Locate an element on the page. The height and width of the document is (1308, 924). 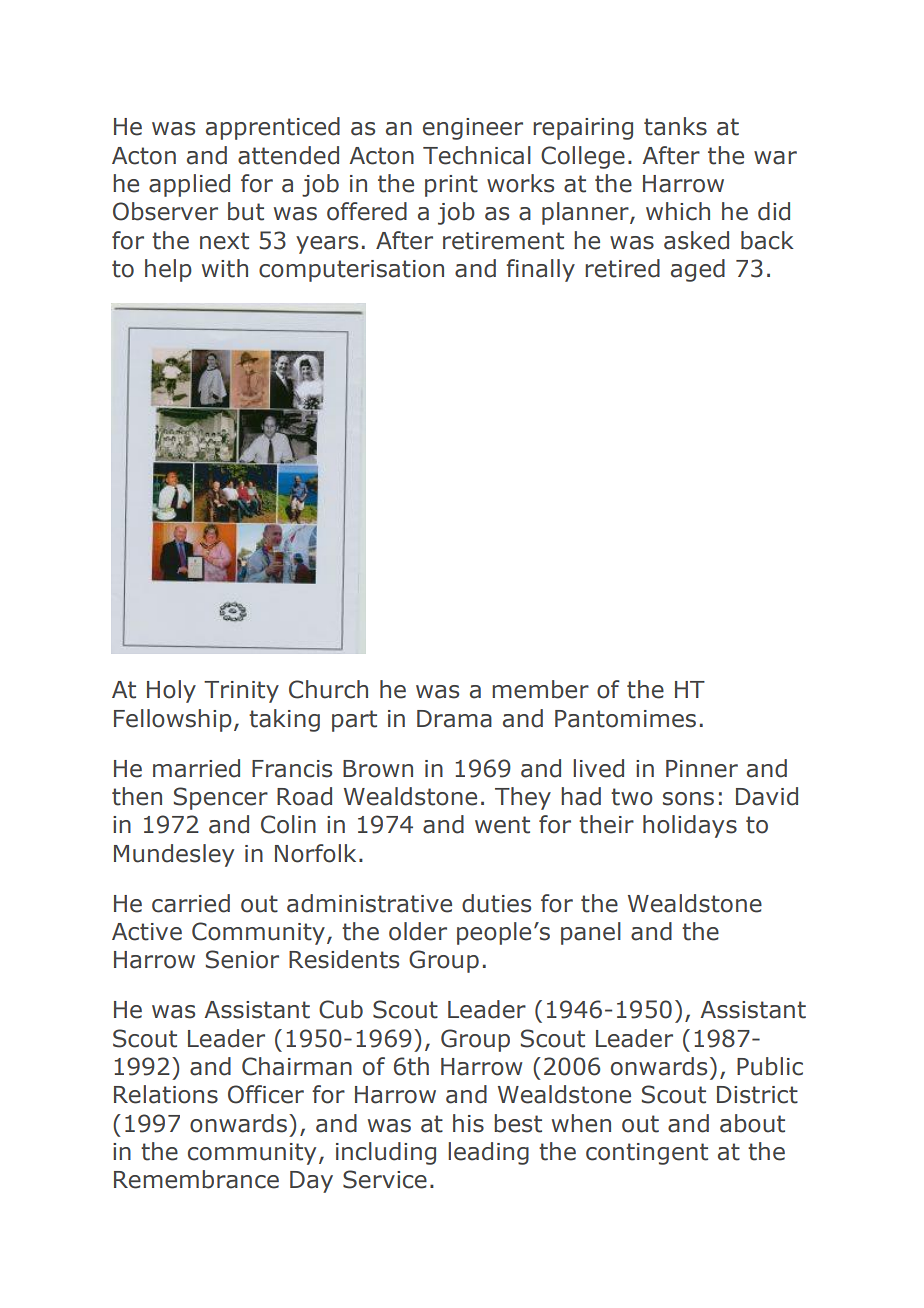
tanks is located at coordinates (675, 126).
